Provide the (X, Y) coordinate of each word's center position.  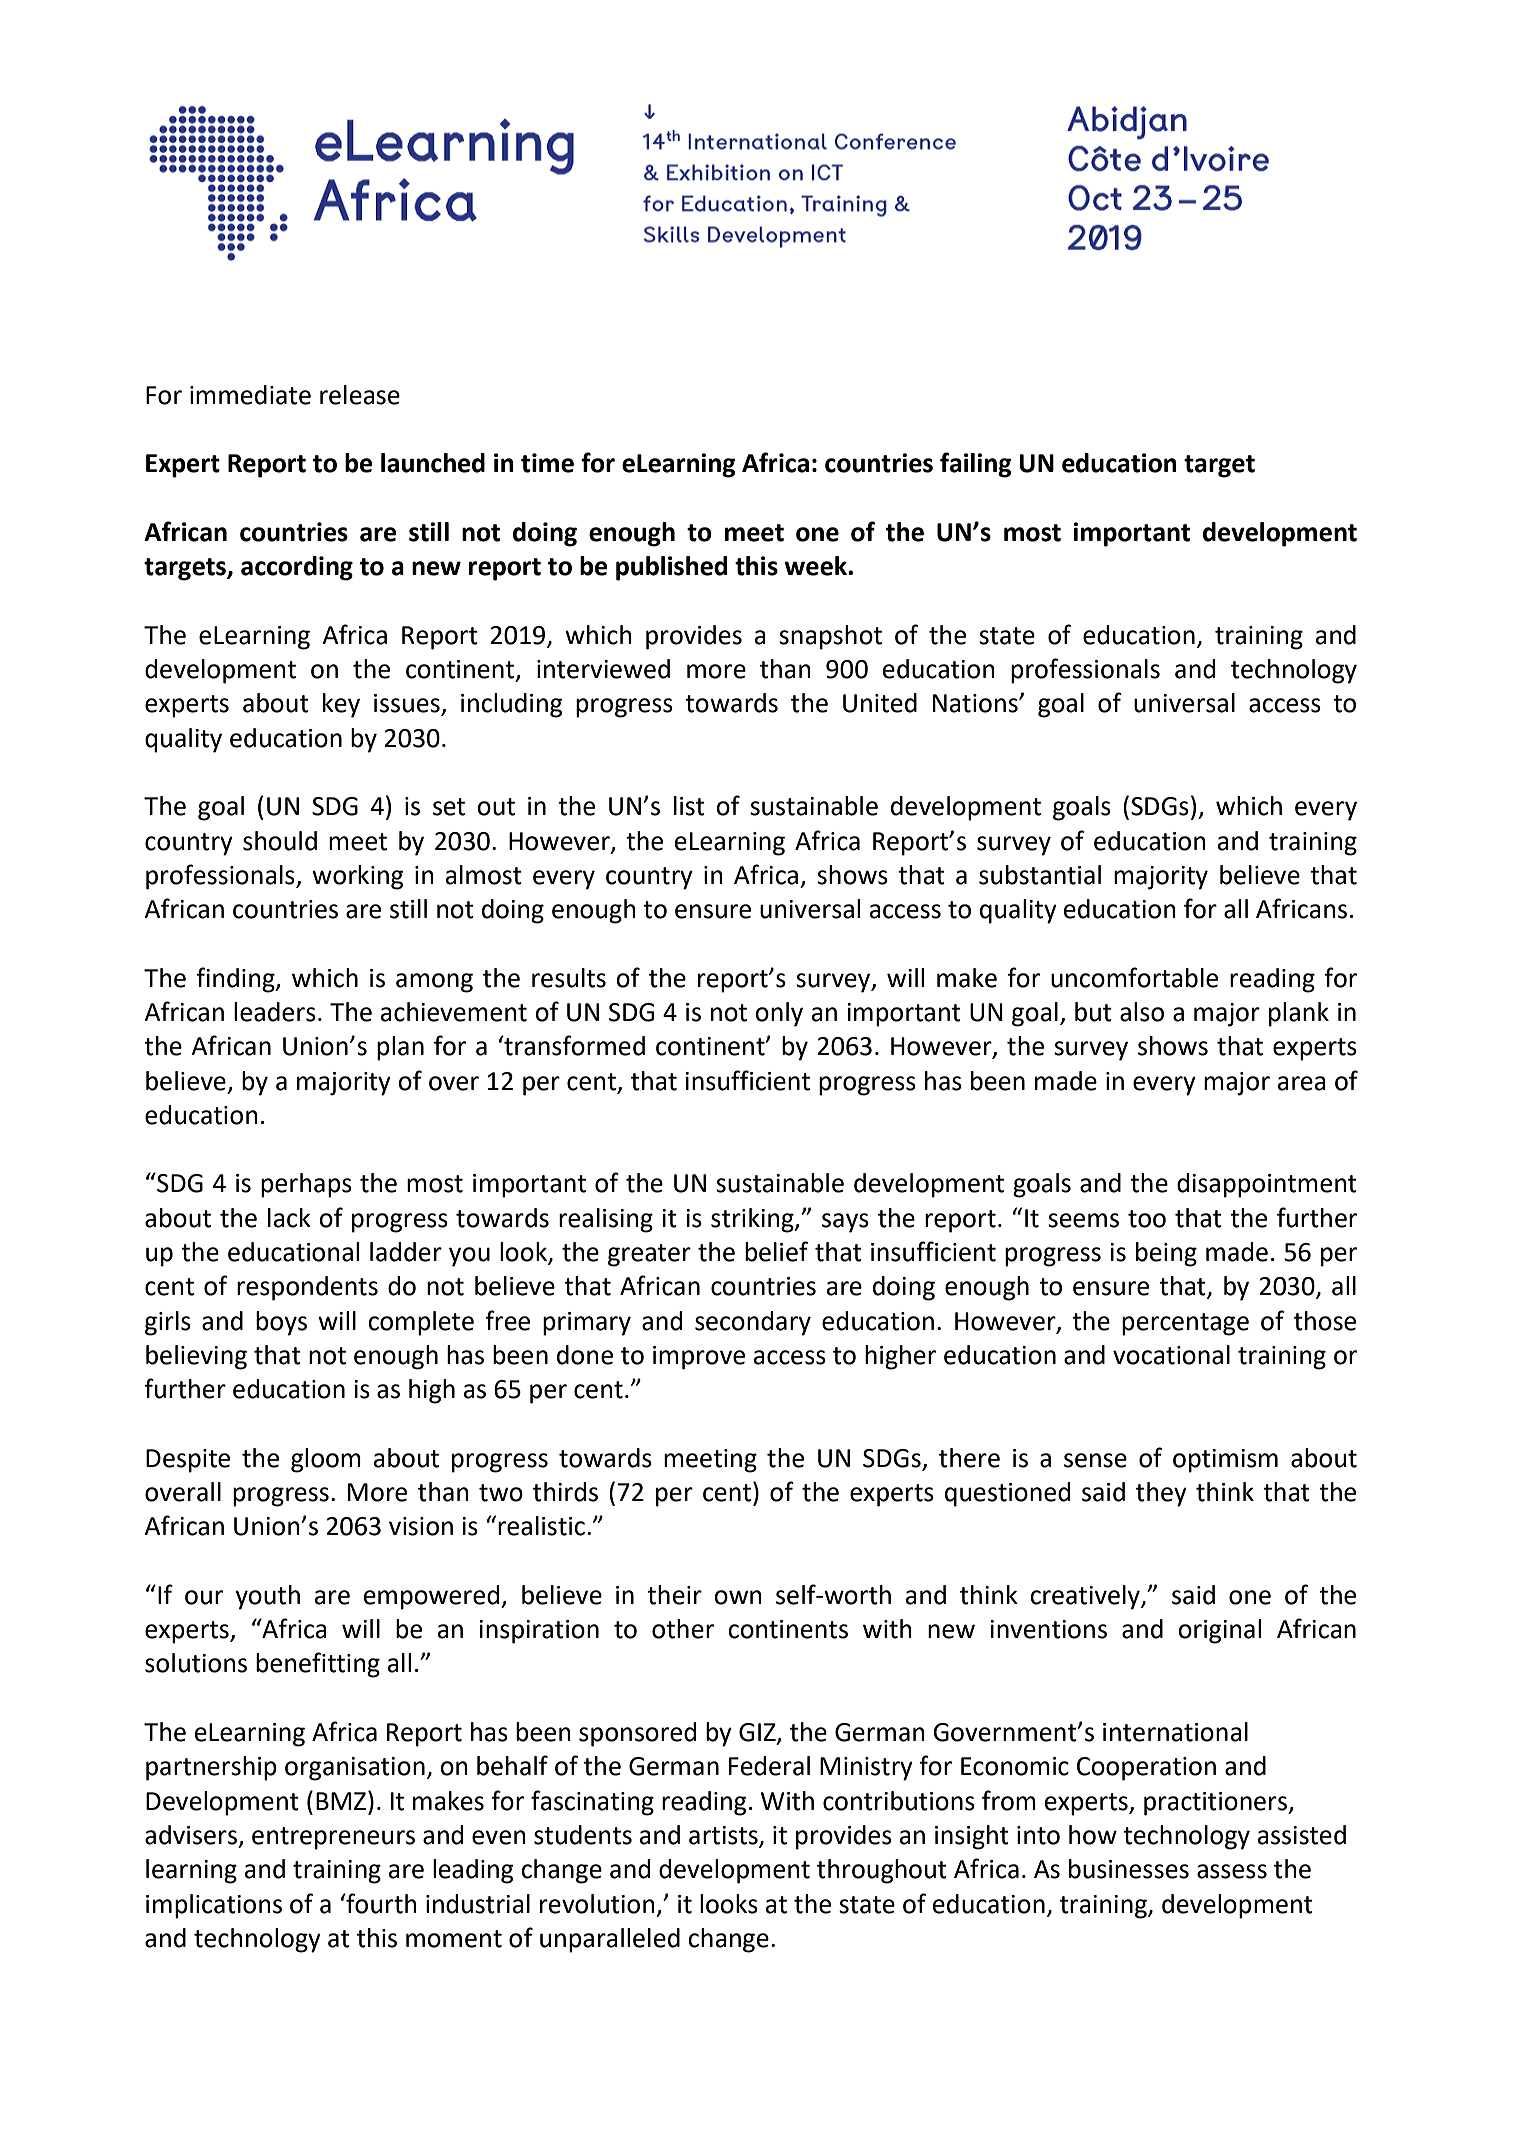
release (360, 395)
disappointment (1267, 1185)
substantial (1040, 875)
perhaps (306, 1185)
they (1161, 1494)
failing (976, 465)
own (738, 1597)
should (280, 841)
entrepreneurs (333, 1838)
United (880, 703)
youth (267, 1597)
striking (753, 1220)
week (816, 566)
